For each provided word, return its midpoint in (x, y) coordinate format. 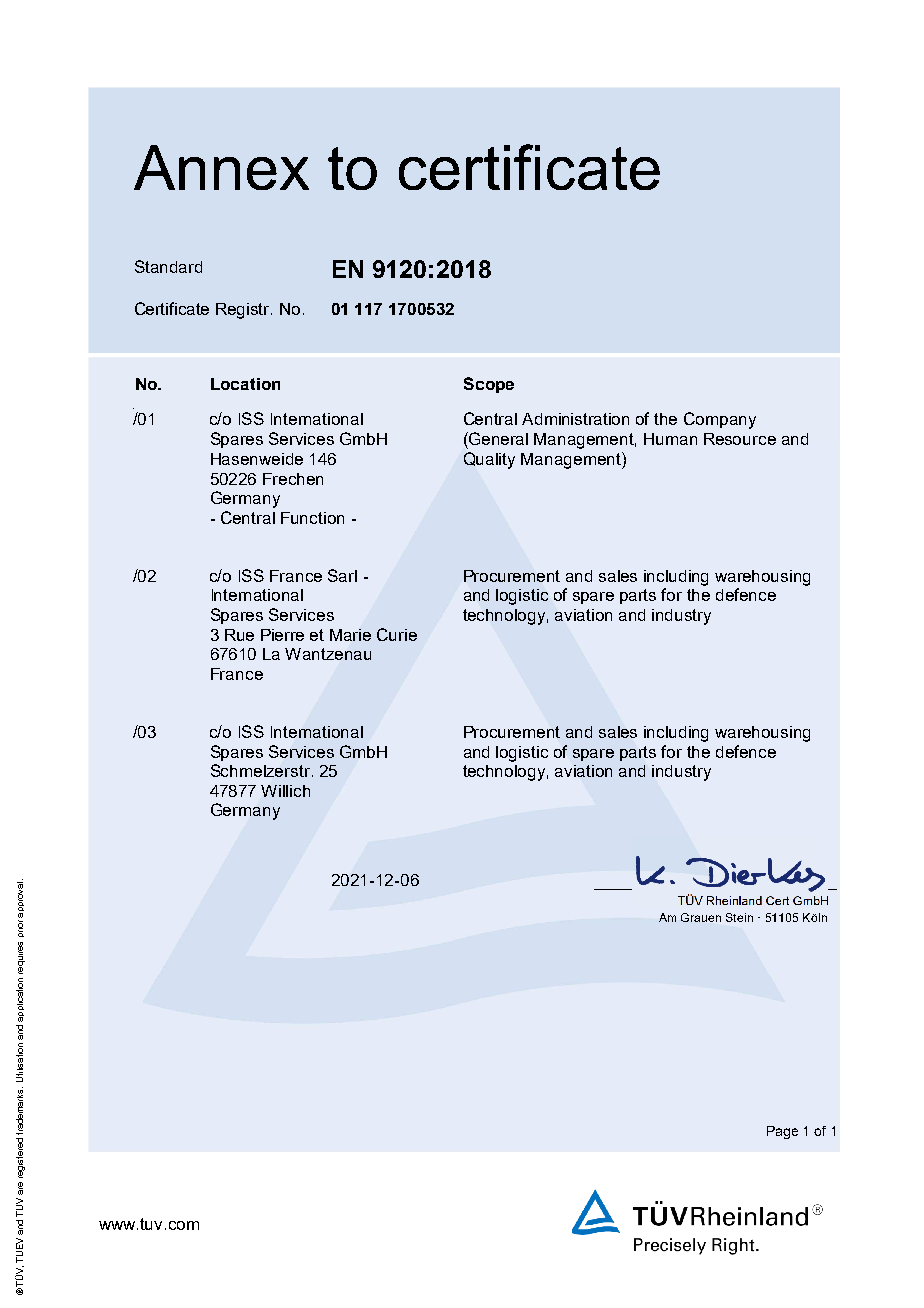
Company (720, 420)
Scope (489, 385)
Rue (239, 635)
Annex (221, 167)
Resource (740, 439)
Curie (397, 634)
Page (782, 1132)
